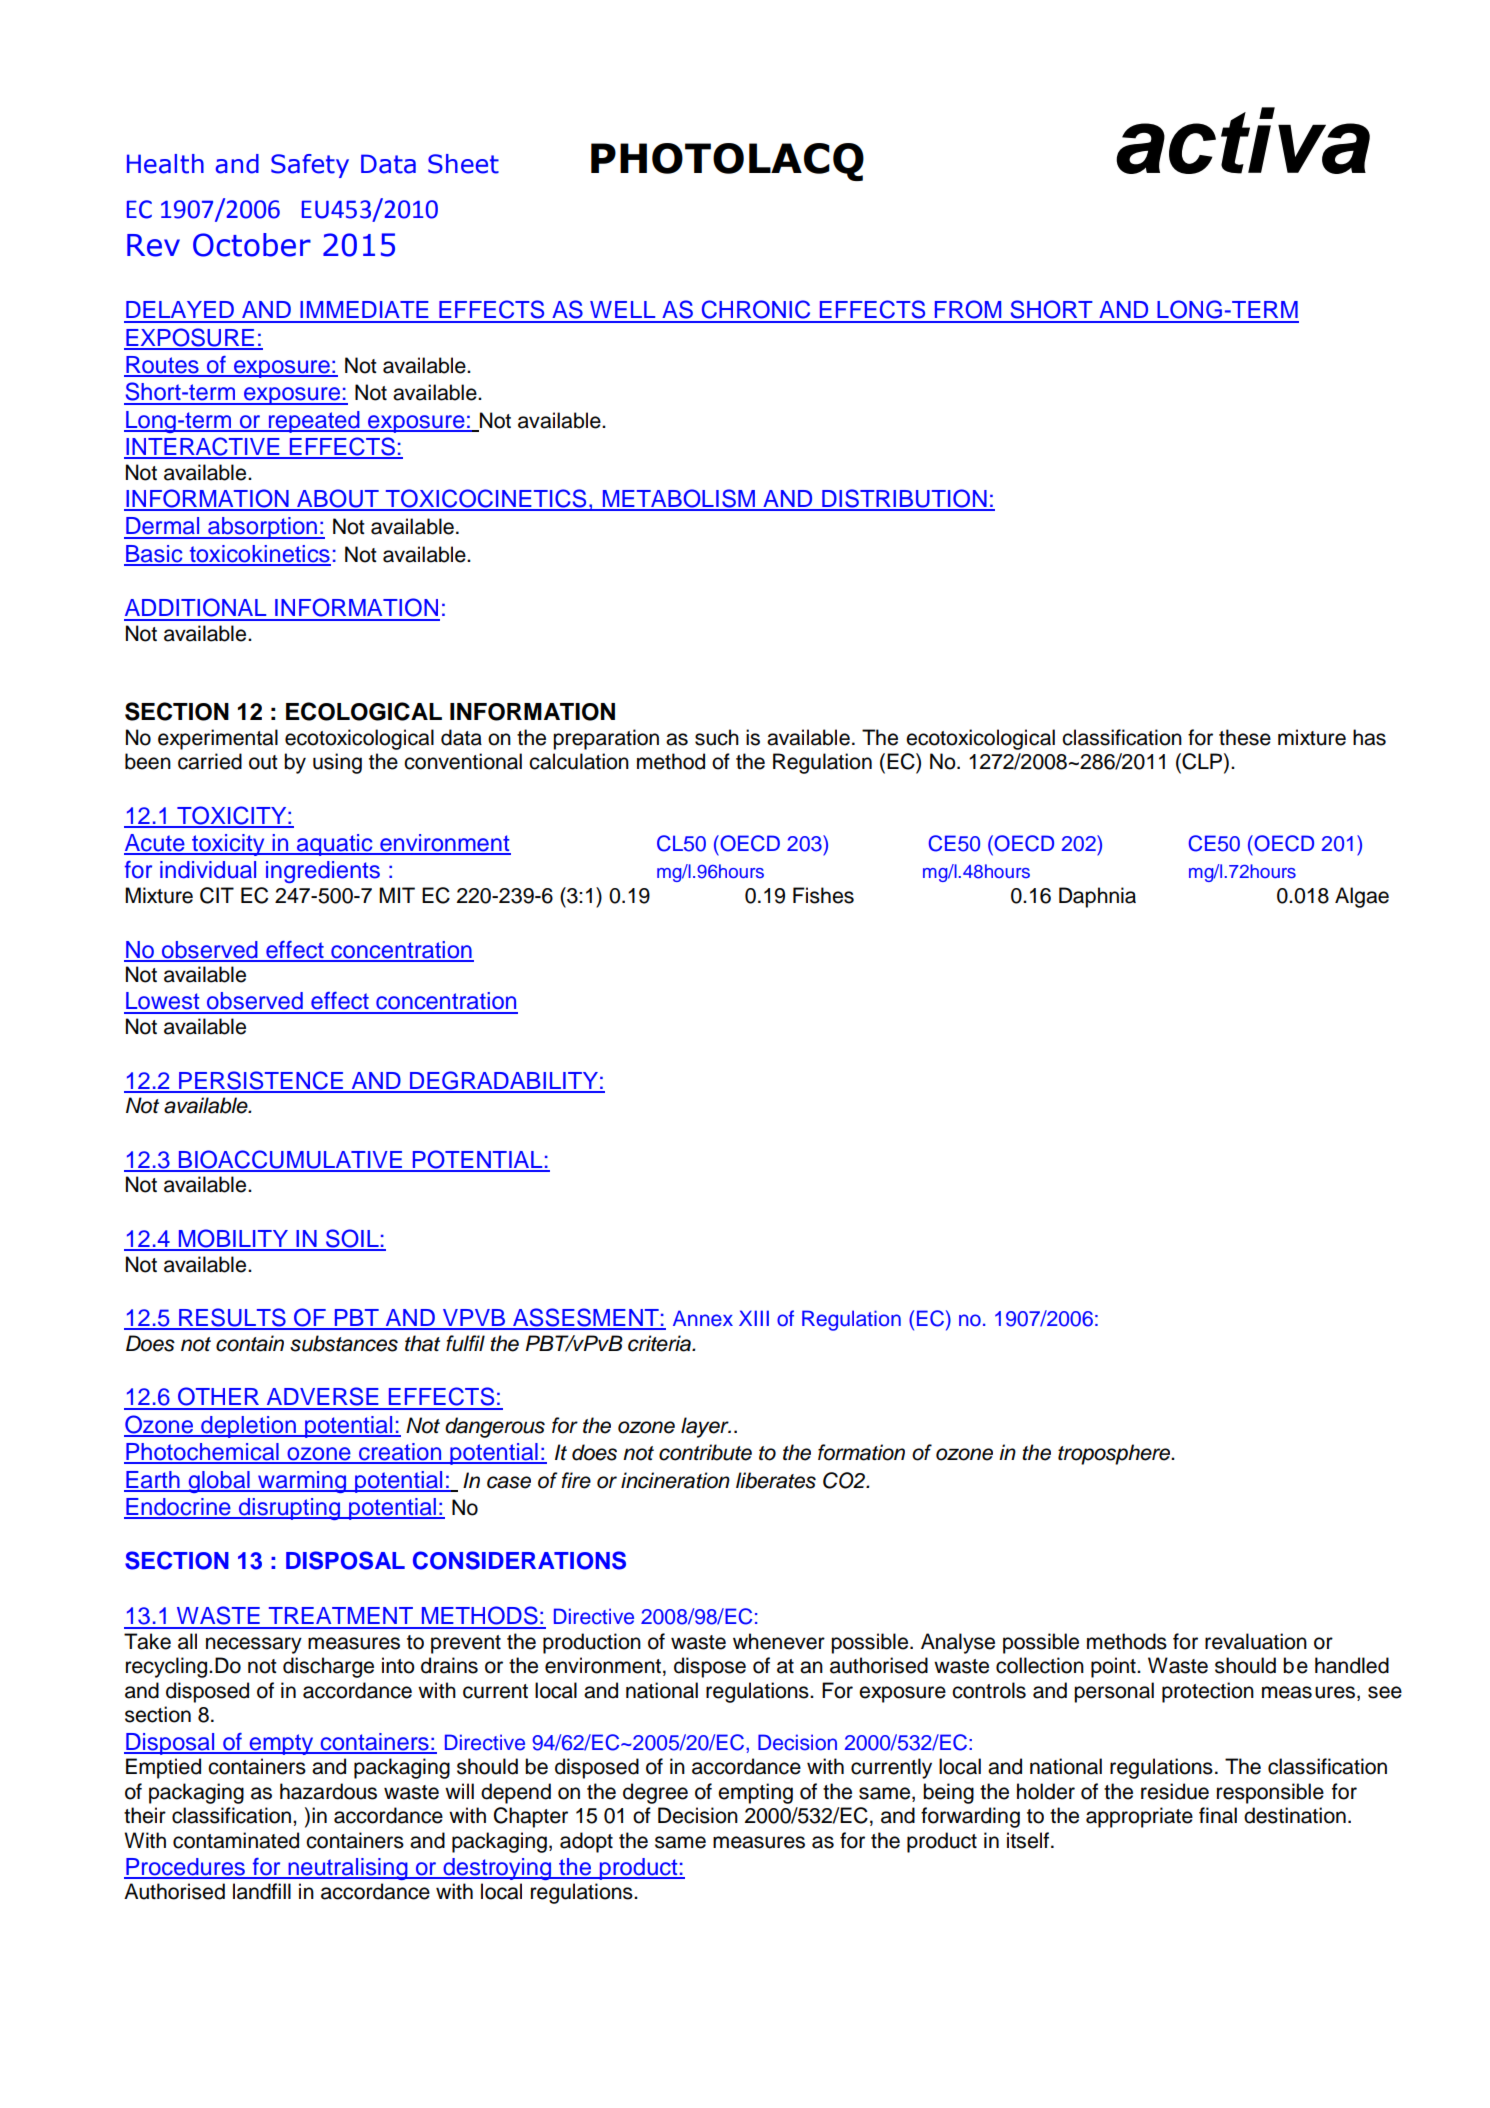 This page has height=2108, width=1490. What do you see at coordinates (904, 499) in the page?
I see `DISTRIBUTION` at bounding box center [904, 499].
